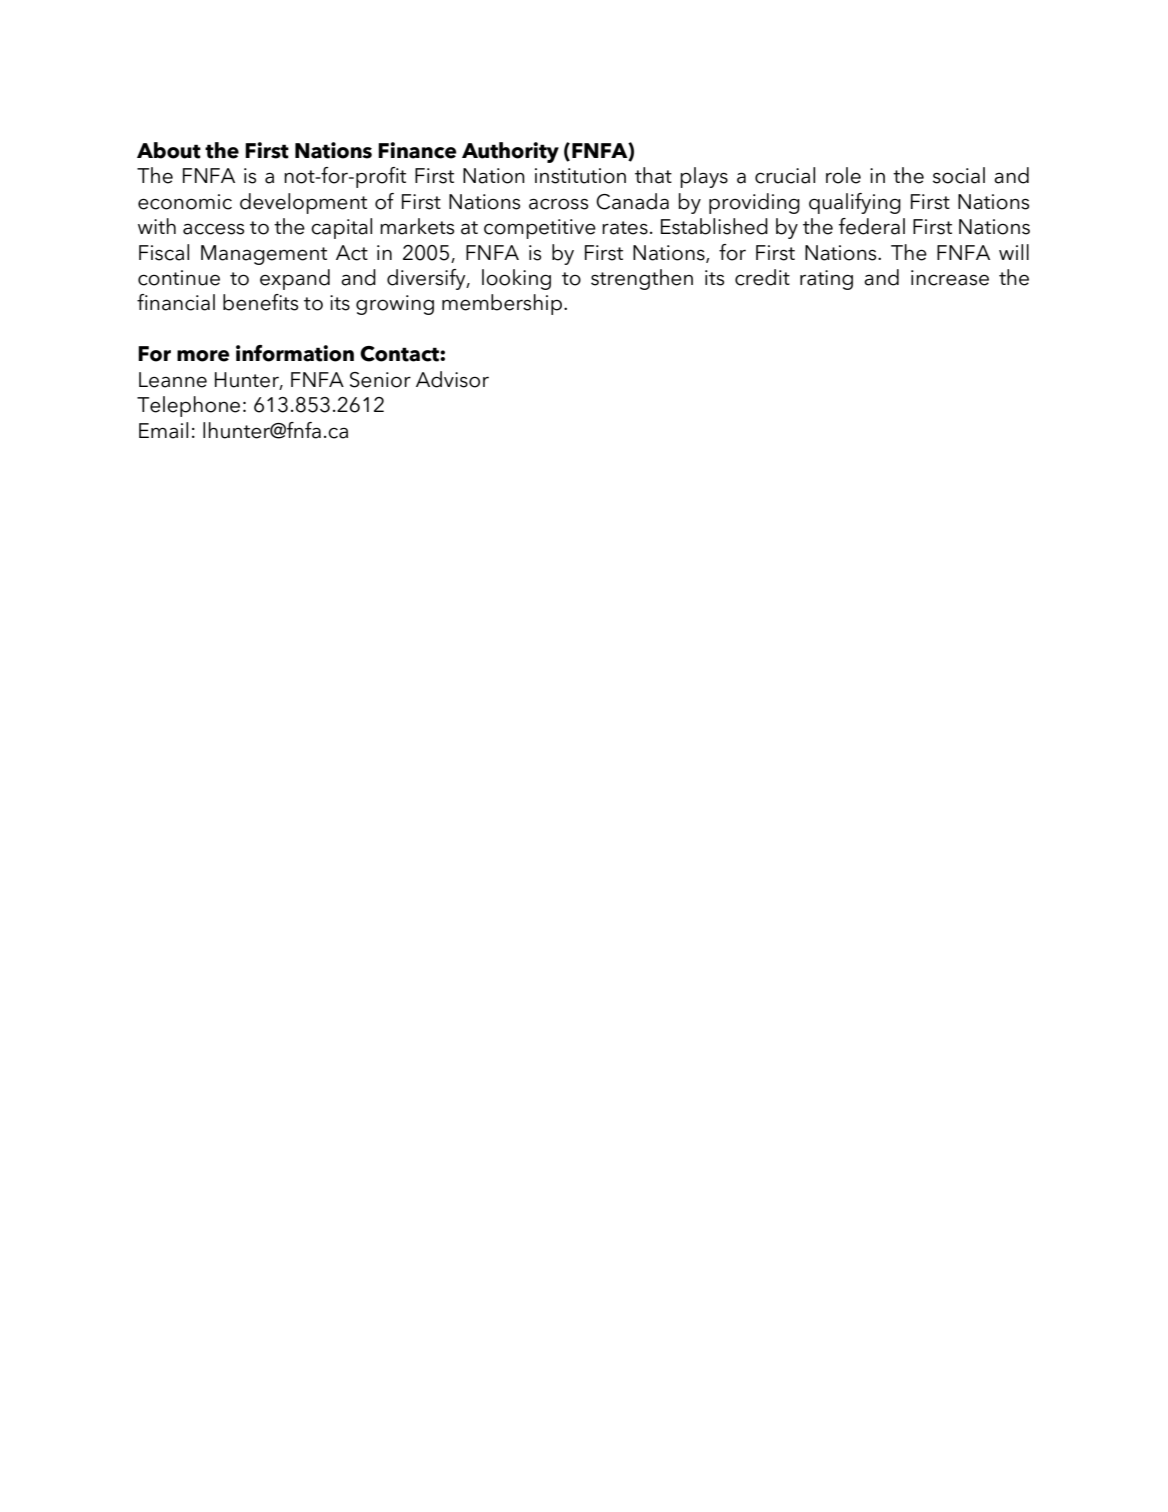 This document has height=1512, width=1168. What do you see at coordinates (163, 430) in the document?
I see `Email` at bounding box center [163, 430].
